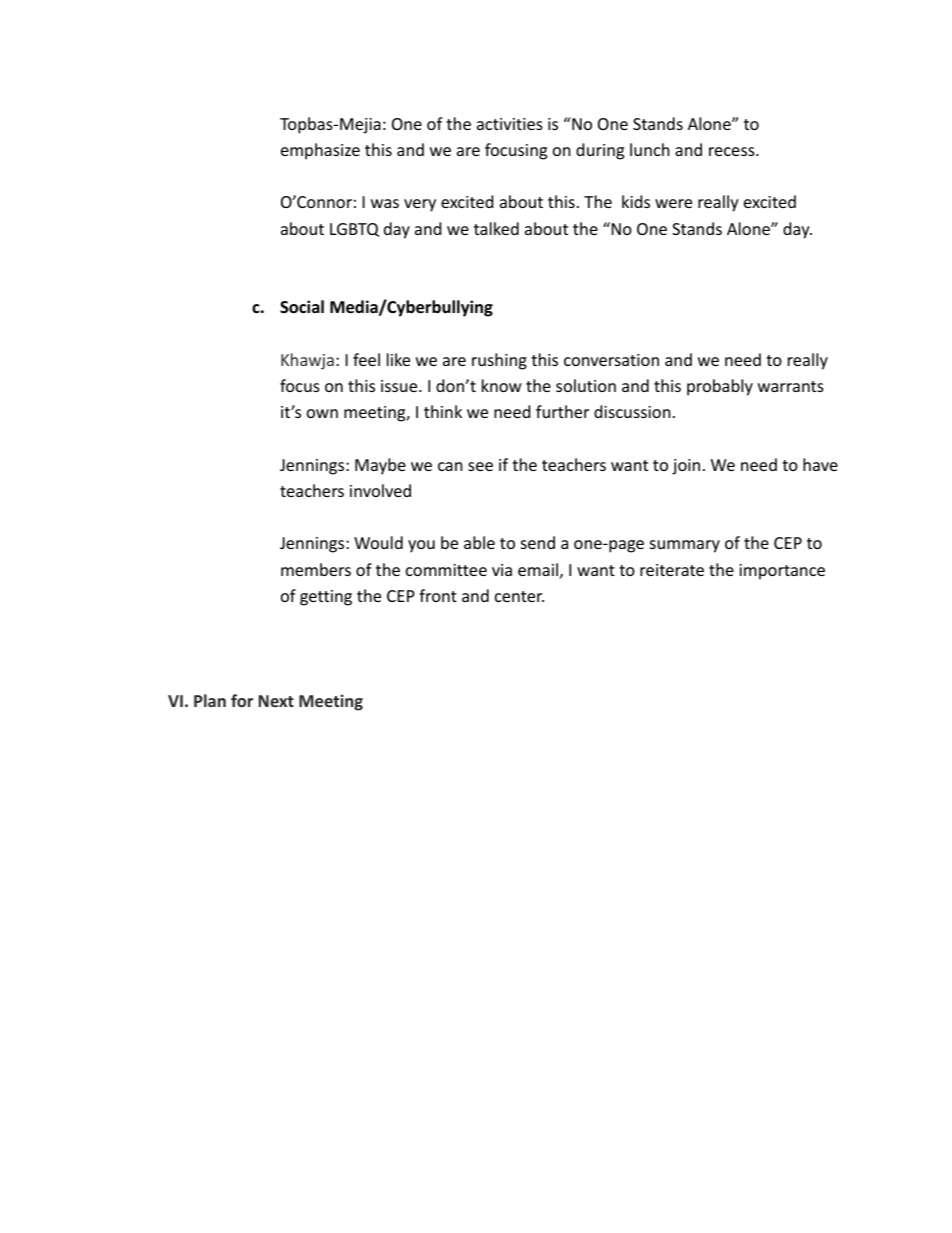 This page has width=952, height=1233. I want to click on probably, so click(720, 387).
